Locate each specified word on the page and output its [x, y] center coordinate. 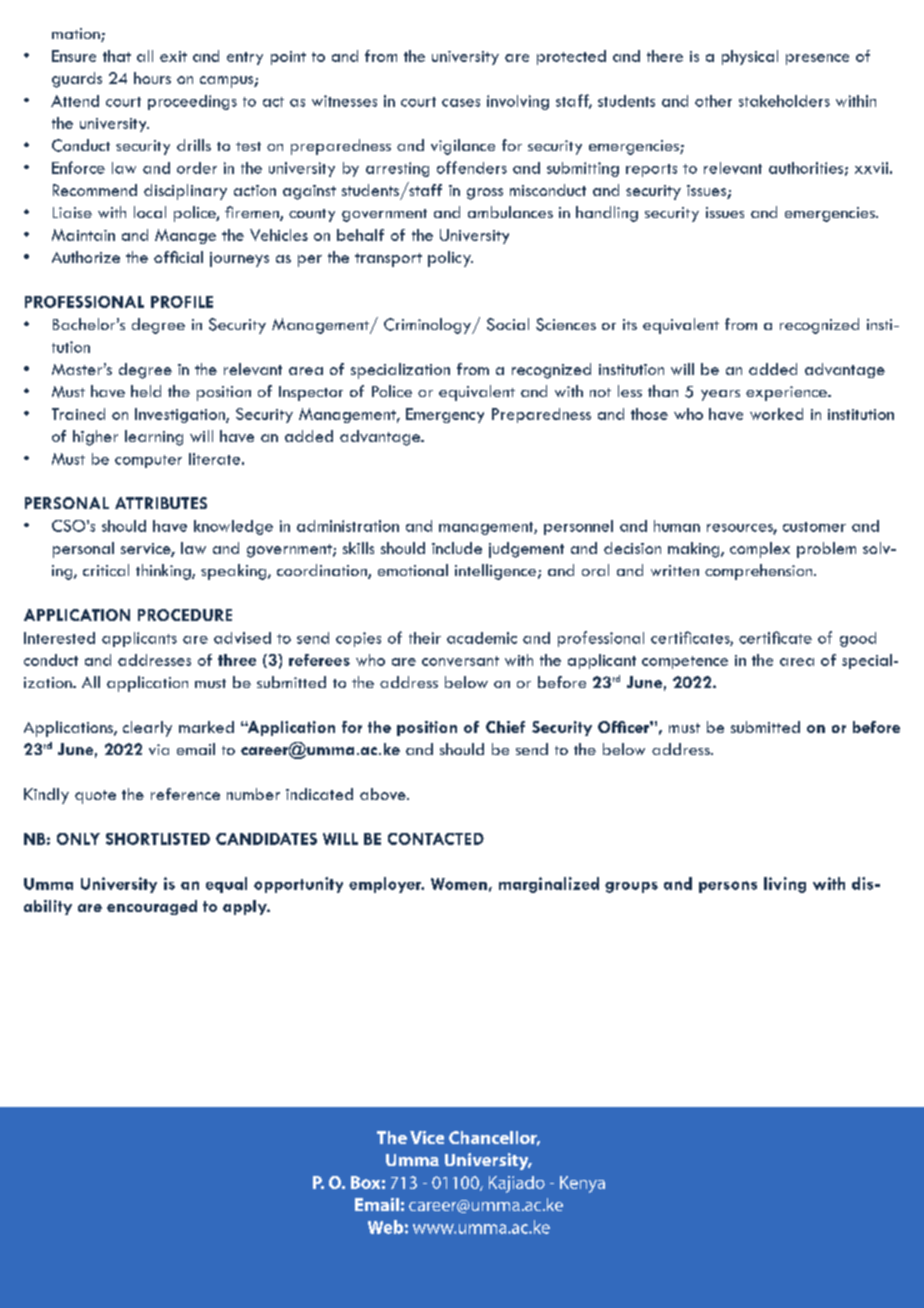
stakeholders [784, 101]
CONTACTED [436, 839]
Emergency [445, 415]
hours [152, 78]
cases [461, 103]
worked [776, 414]
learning [154, 438]
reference [185, 794]
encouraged [152, 907]
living [785, 885]
